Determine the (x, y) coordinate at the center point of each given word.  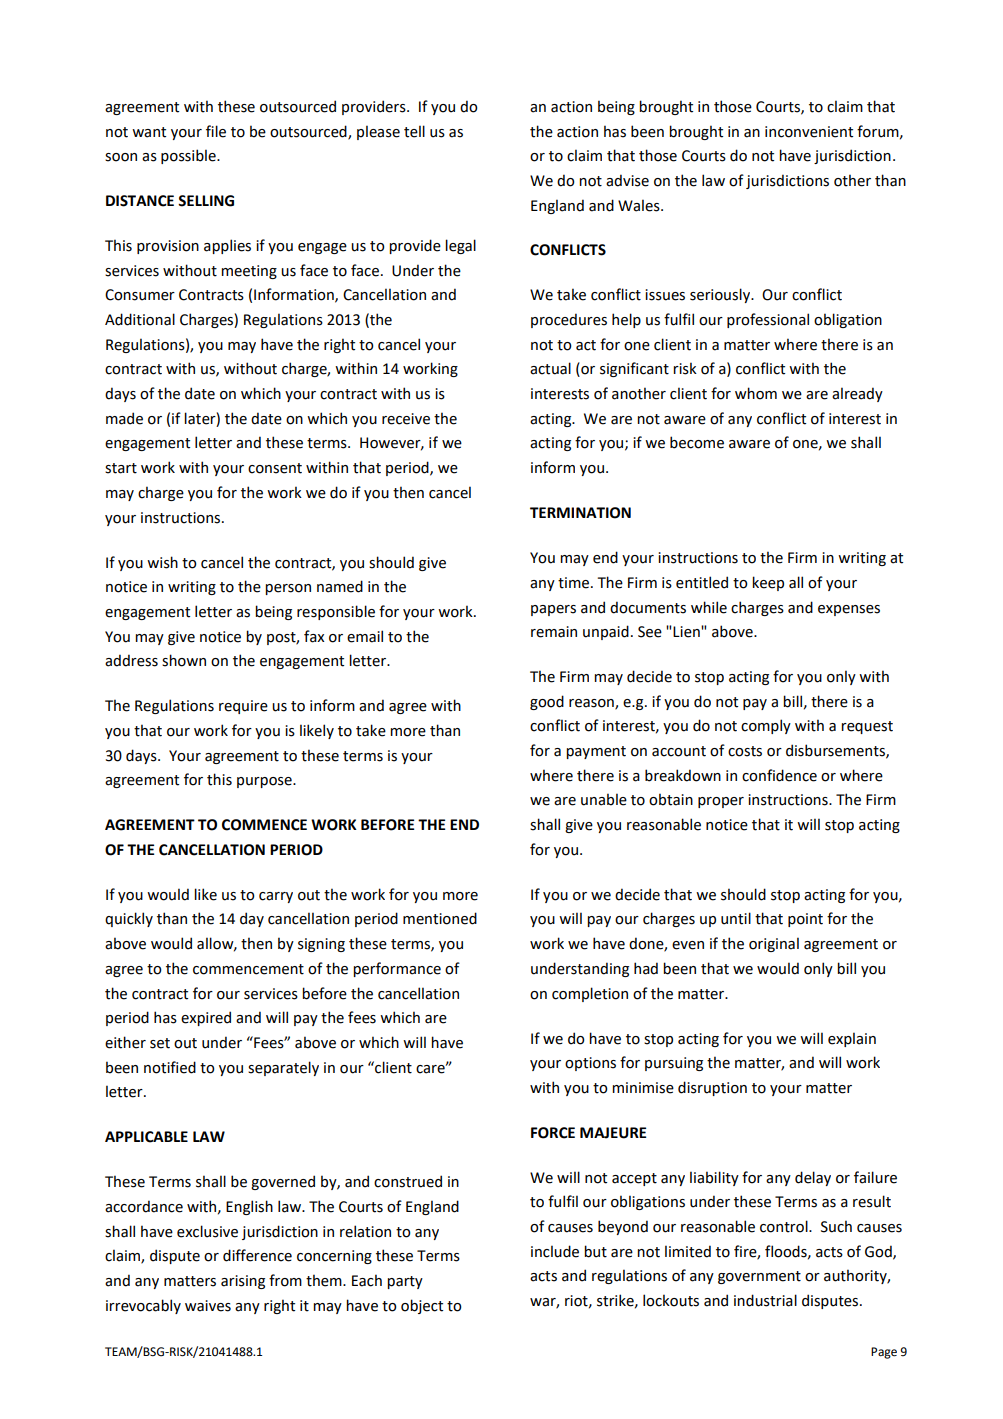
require (243, 707)
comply (766, 726)
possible (189, 156)
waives (208, 1306)
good (547, 702)
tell (414, 131)
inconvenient (809, 132)
